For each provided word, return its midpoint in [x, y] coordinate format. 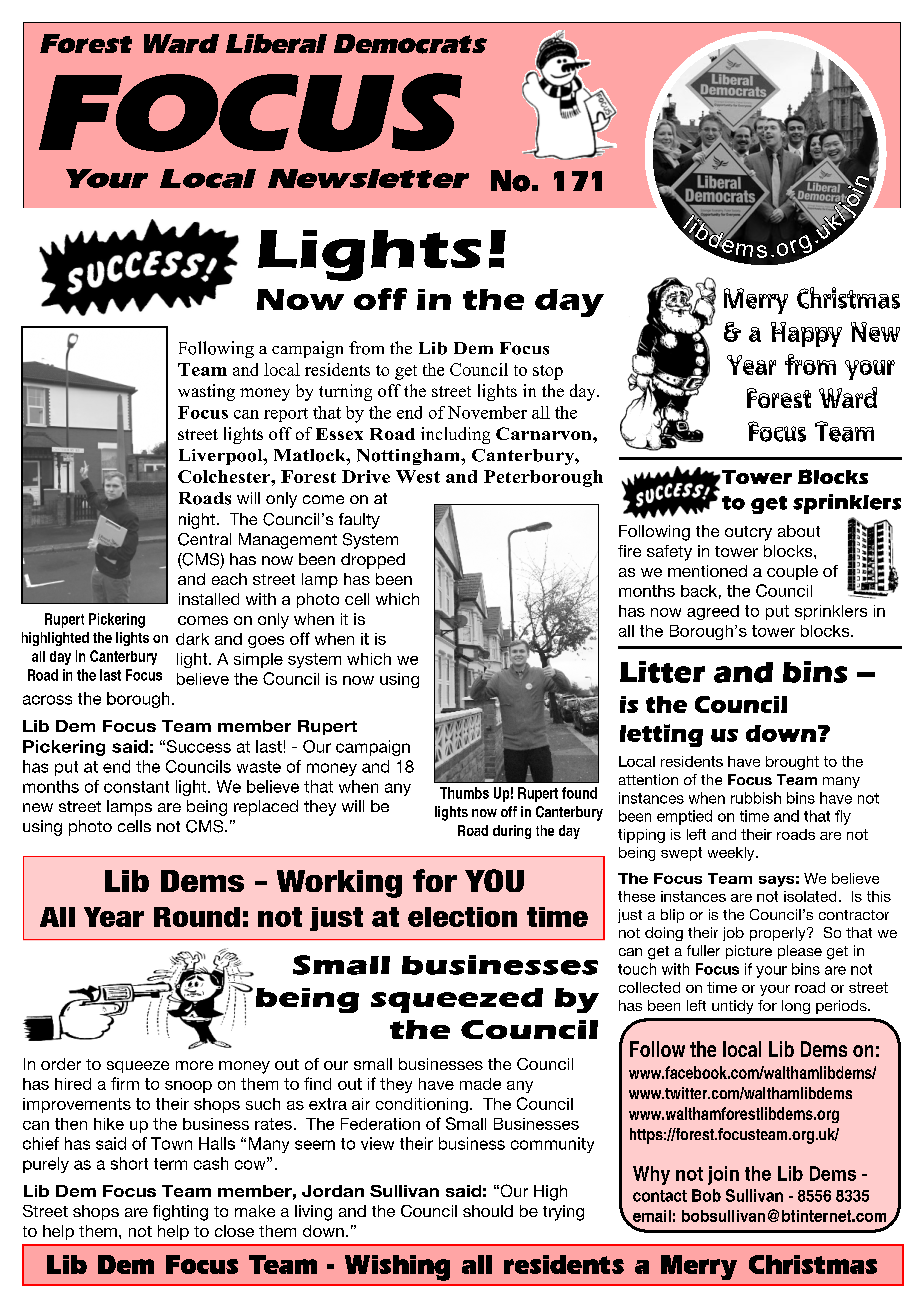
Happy [806, 334]
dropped [373, 561]
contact [660, 1196]
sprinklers [831, 612]
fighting [180, 1213]
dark [192, 639]
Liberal [276, 43]
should [488, 1211]
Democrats [410, 44]
